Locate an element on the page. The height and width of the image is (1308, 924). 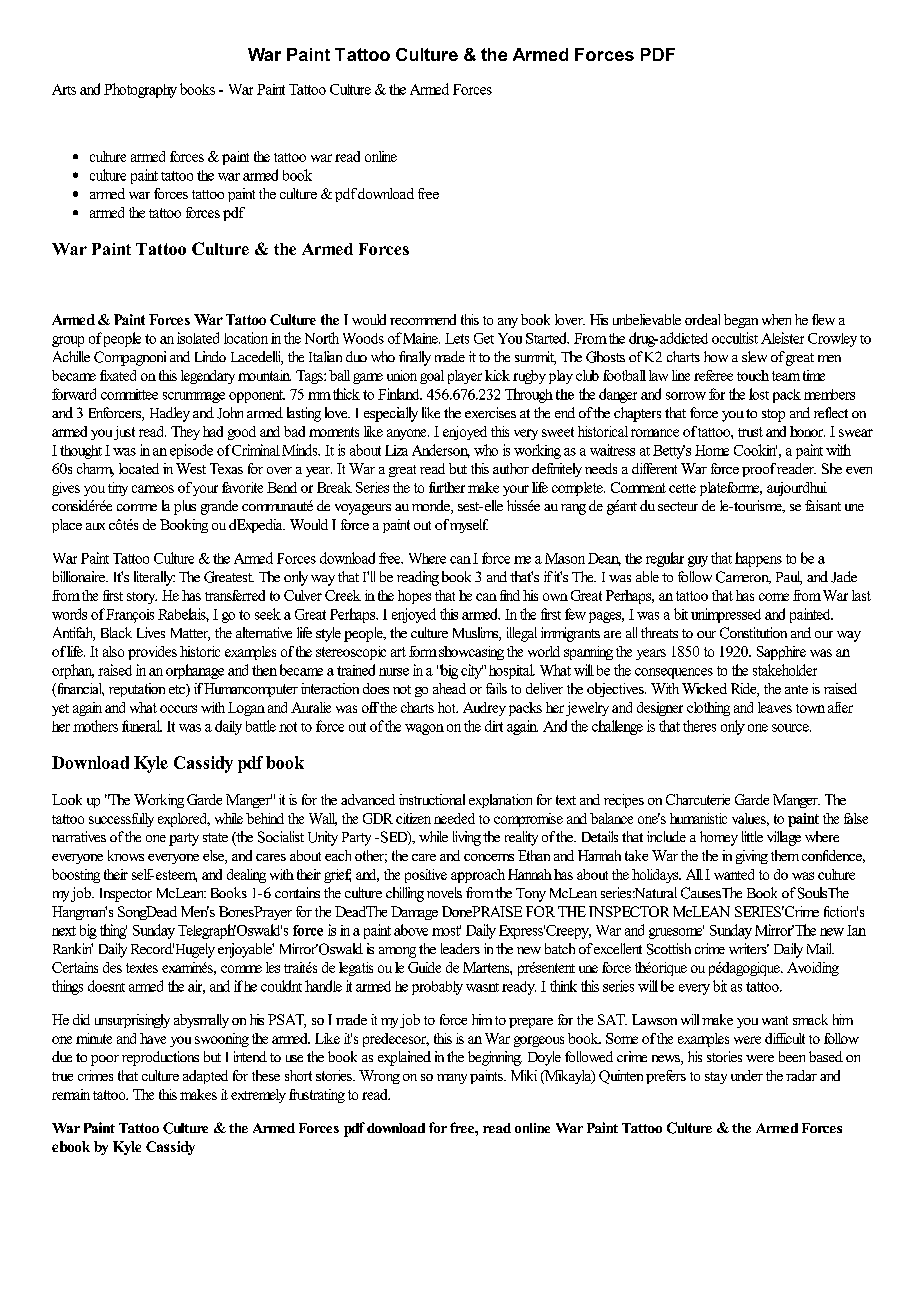
Photography is located at coordinates (140, 90).
